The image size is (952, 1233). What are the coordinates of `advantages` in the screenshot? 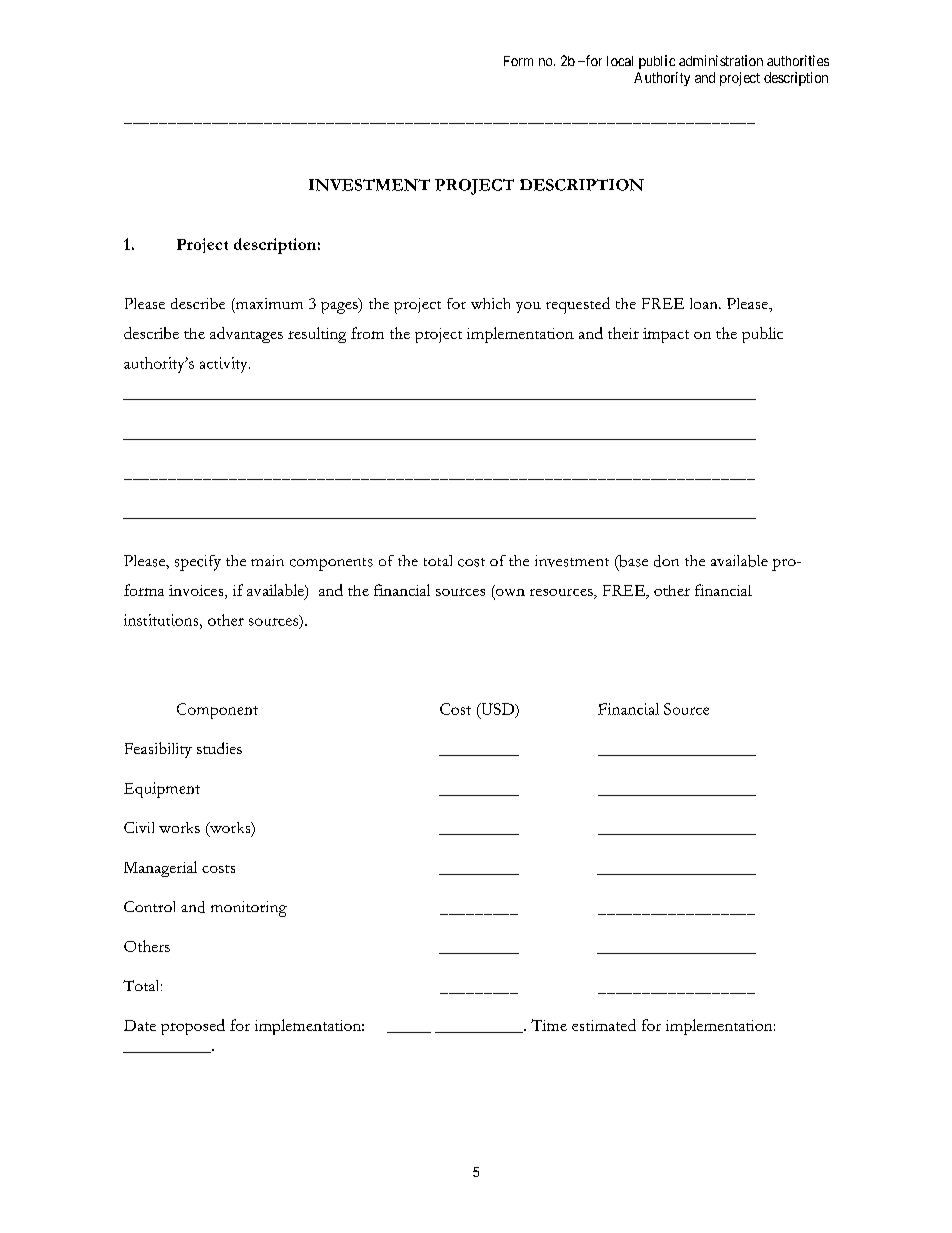 It's located at (246, 335).
